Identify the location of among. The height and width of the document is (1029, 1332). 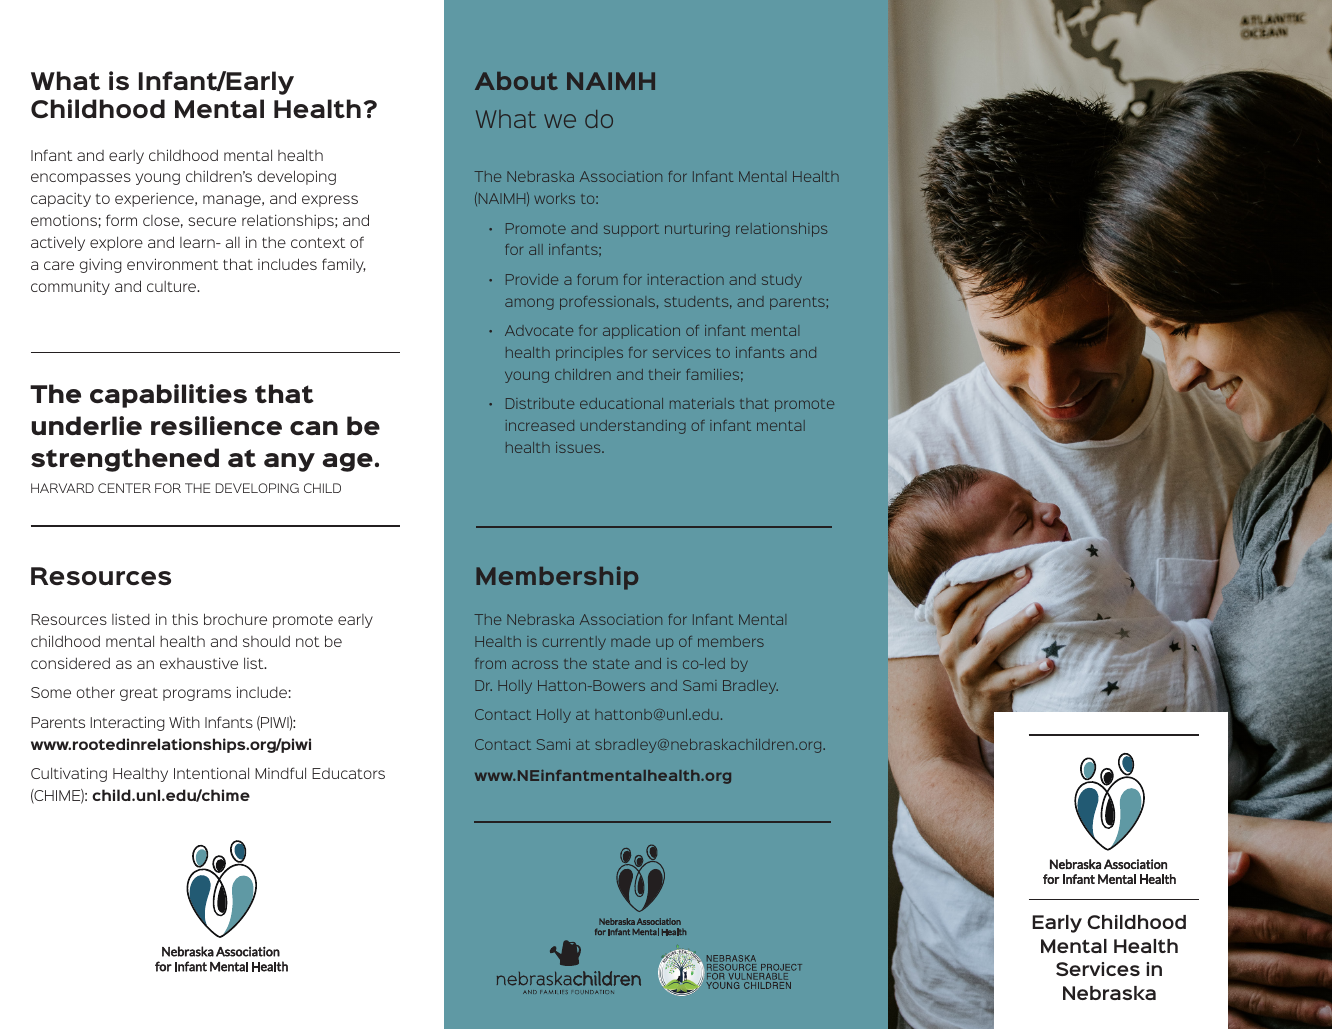
(529, 304).
